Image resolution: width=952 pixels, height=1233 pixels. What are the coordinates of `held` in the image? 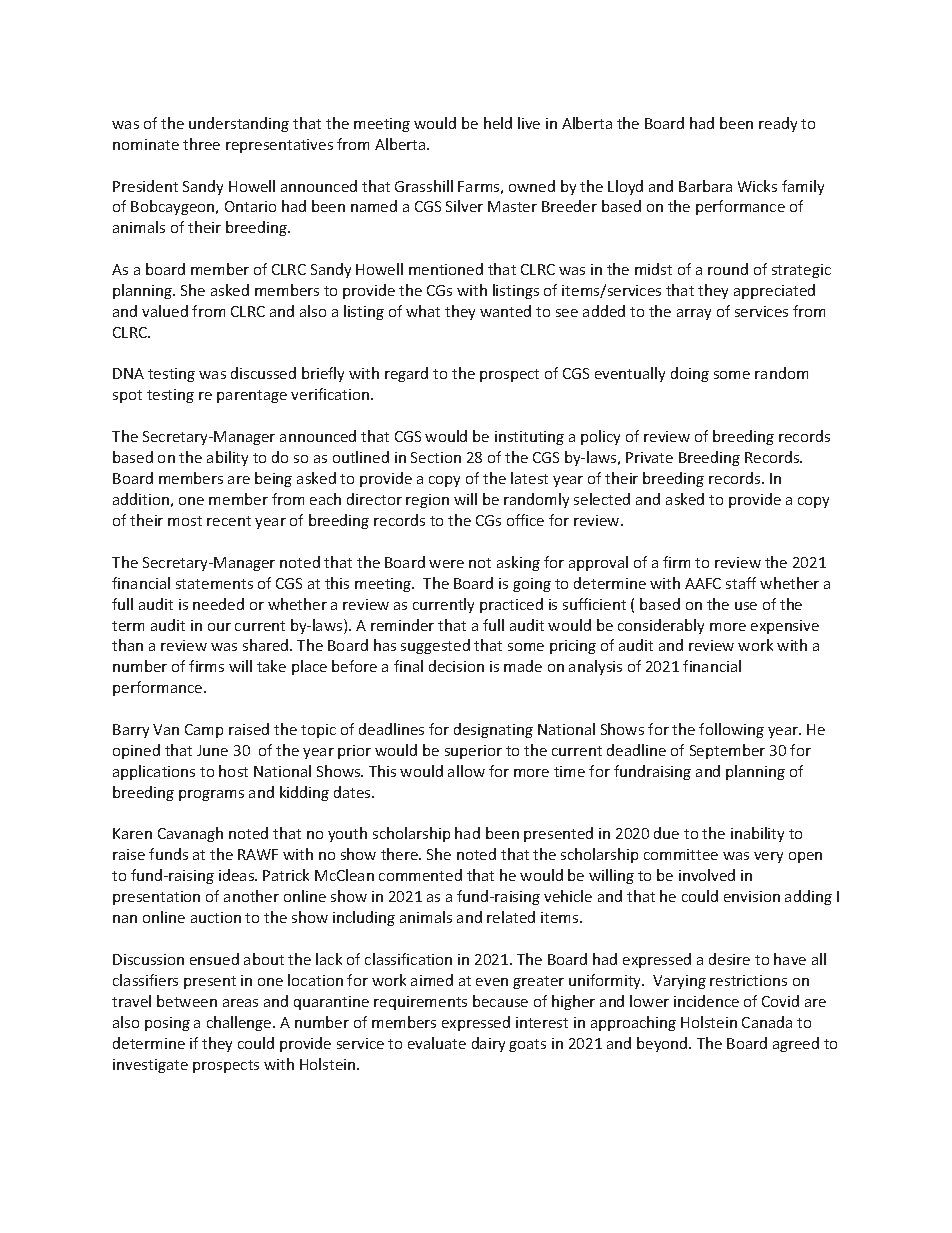 It's located at (498, 123).
